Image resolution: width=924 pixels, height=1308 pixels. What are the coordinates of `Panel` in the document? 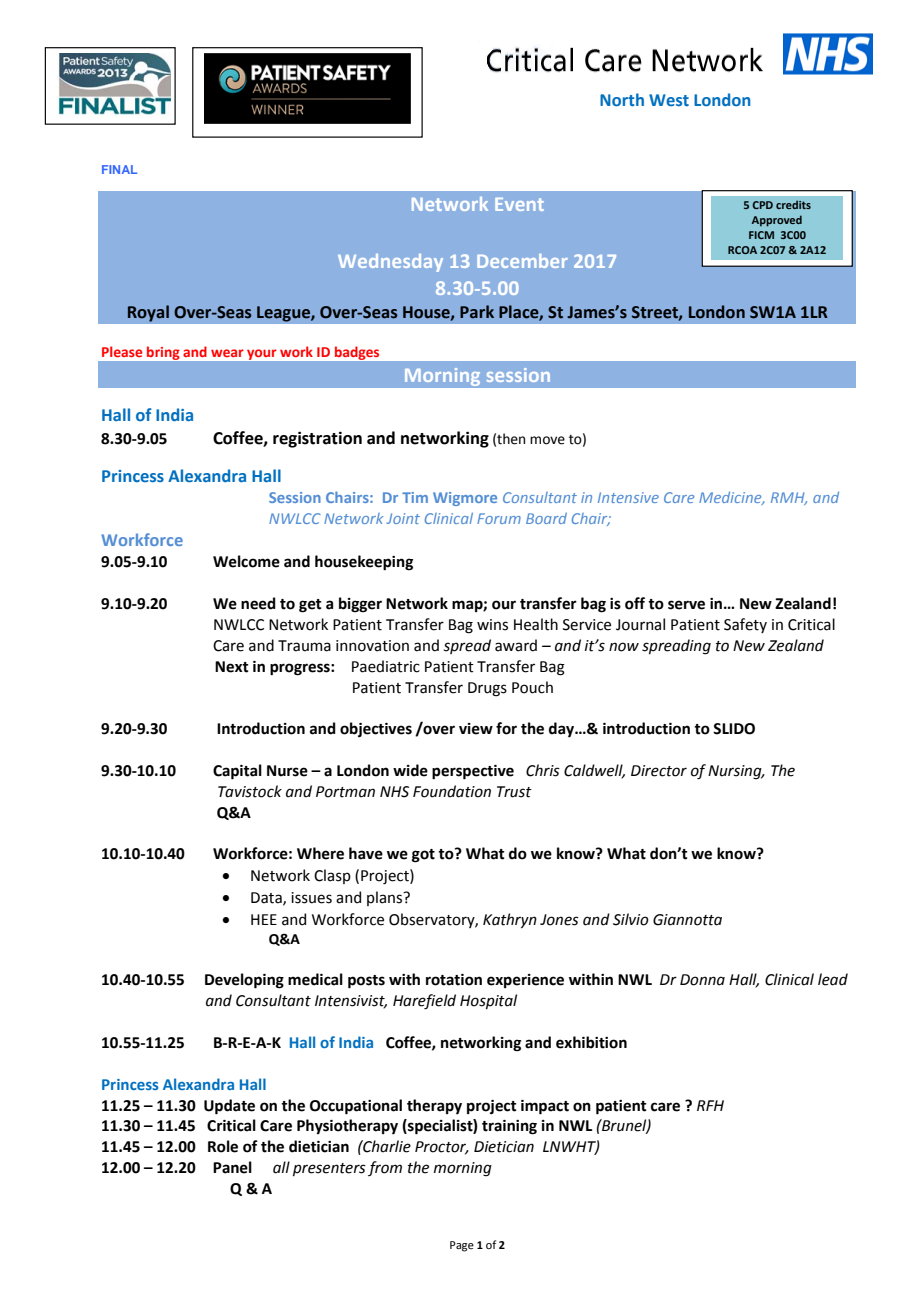 It's located at (232, 1167).
